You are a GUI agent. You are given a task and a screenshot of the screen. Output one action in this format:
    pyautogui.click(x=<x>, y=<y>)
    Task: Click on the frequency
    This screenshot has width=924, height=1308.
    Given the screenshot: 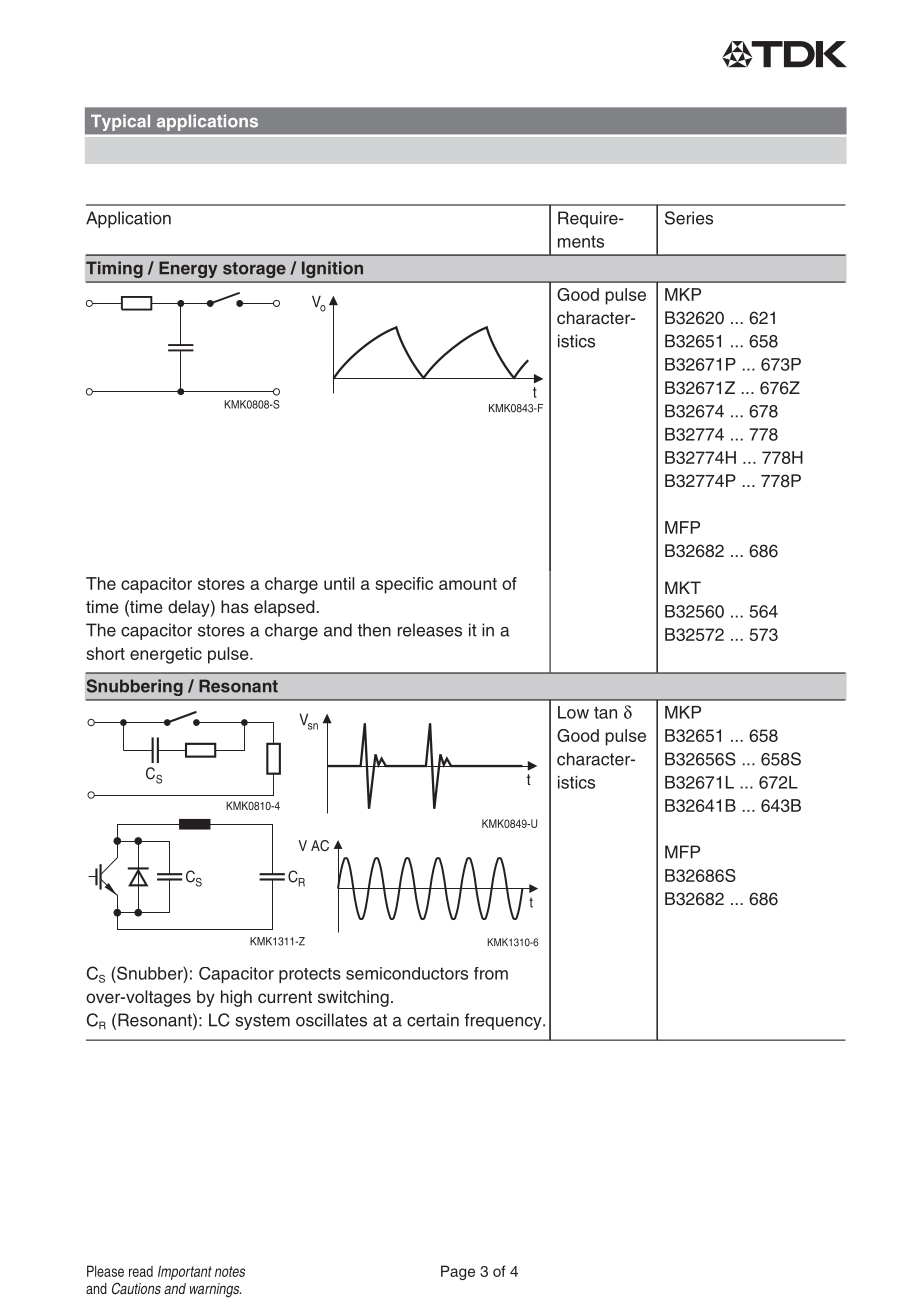 What is the action you would take?
    pyautogui.click(x=504, y=1021)
